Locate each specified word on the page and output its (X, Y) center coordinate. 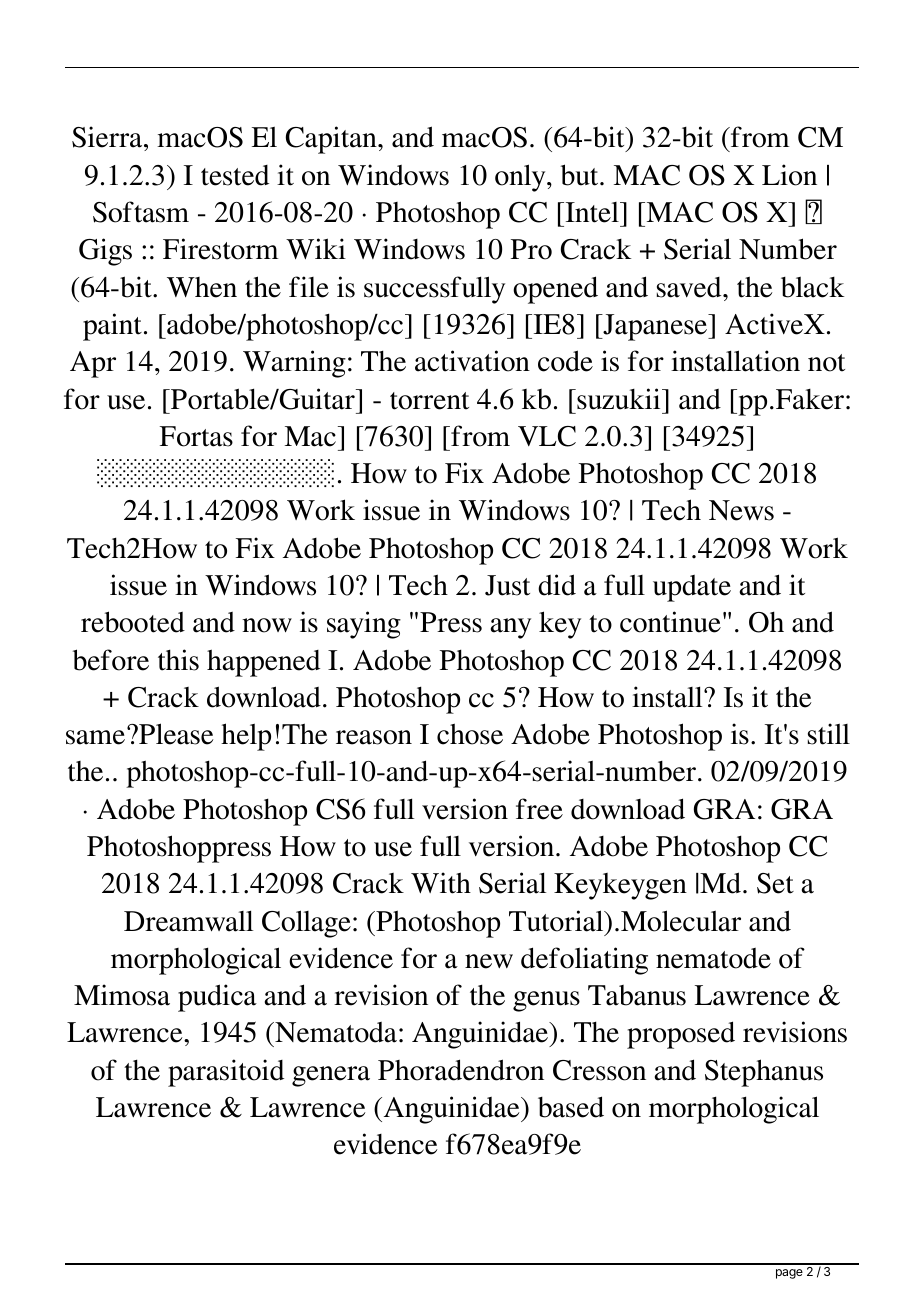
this (178, 660)
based (571, 1107)
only (521, 178)
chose (470, 734)
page (789, 1274)
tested (235, 175)
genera (331, 1076)
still (829, 734)
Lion (789, 175)
